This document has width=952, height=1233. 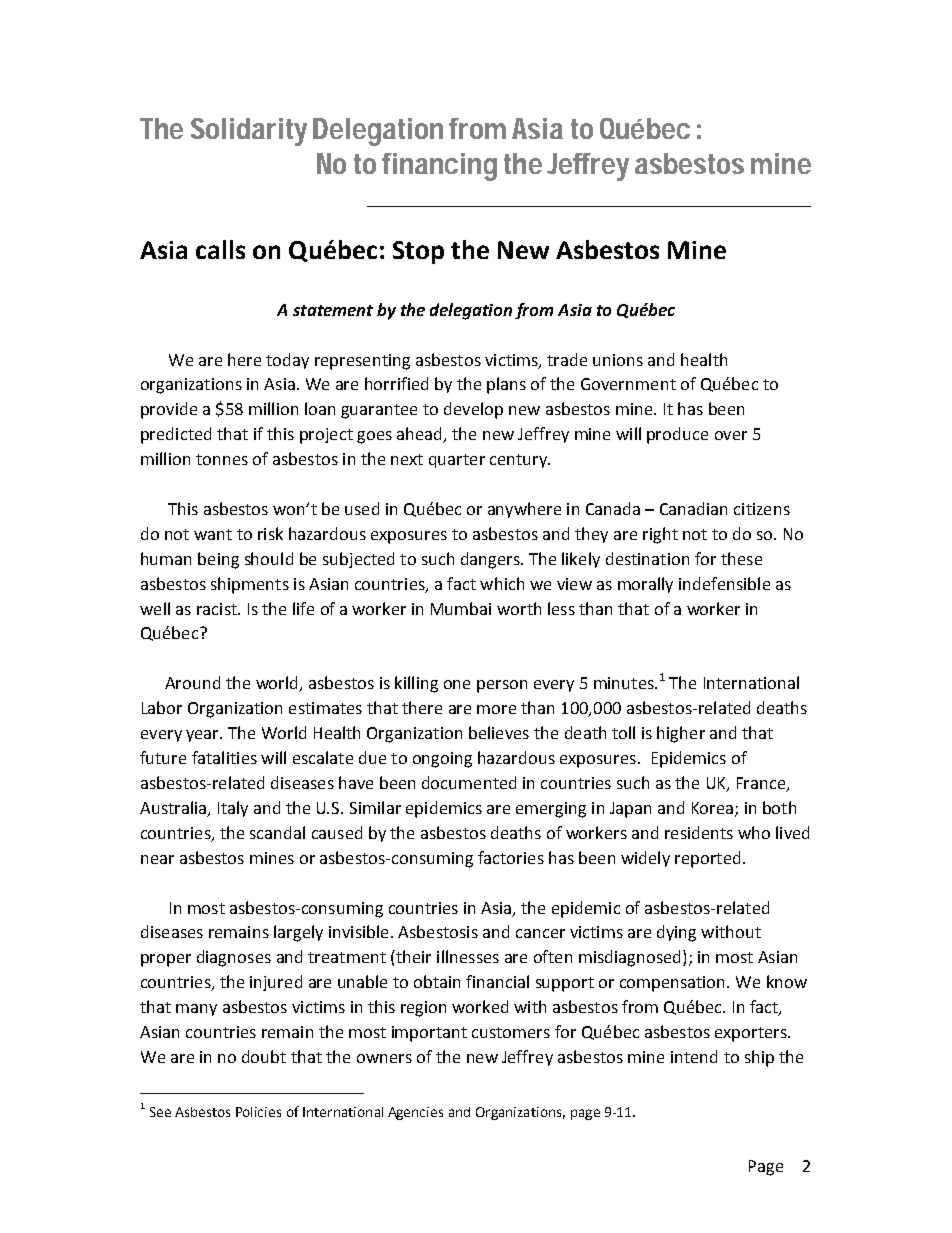 I want to click on unions, so click(x=618, y=360).
